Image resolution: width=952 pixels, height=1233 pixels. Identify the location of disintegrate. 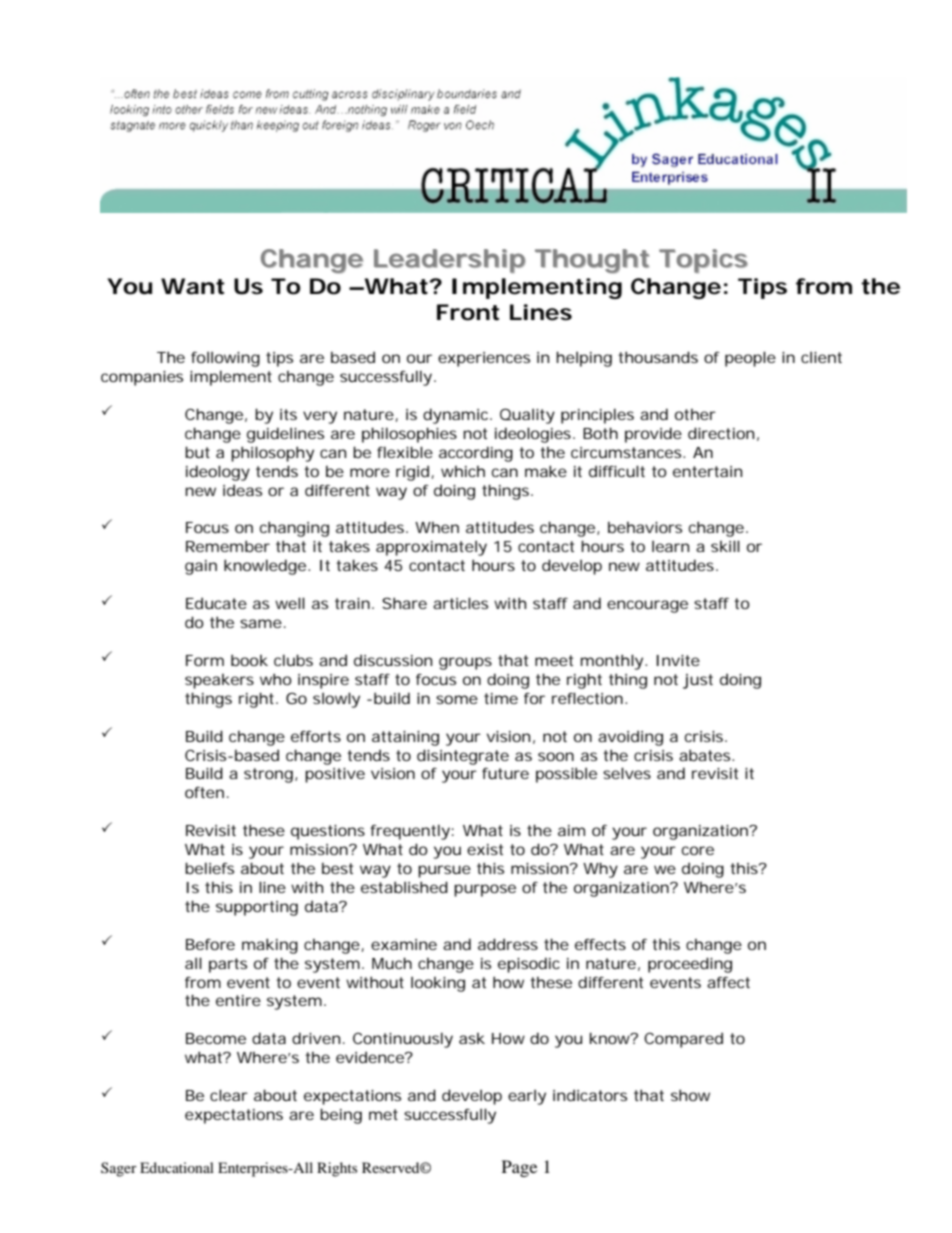
(463, 757).
